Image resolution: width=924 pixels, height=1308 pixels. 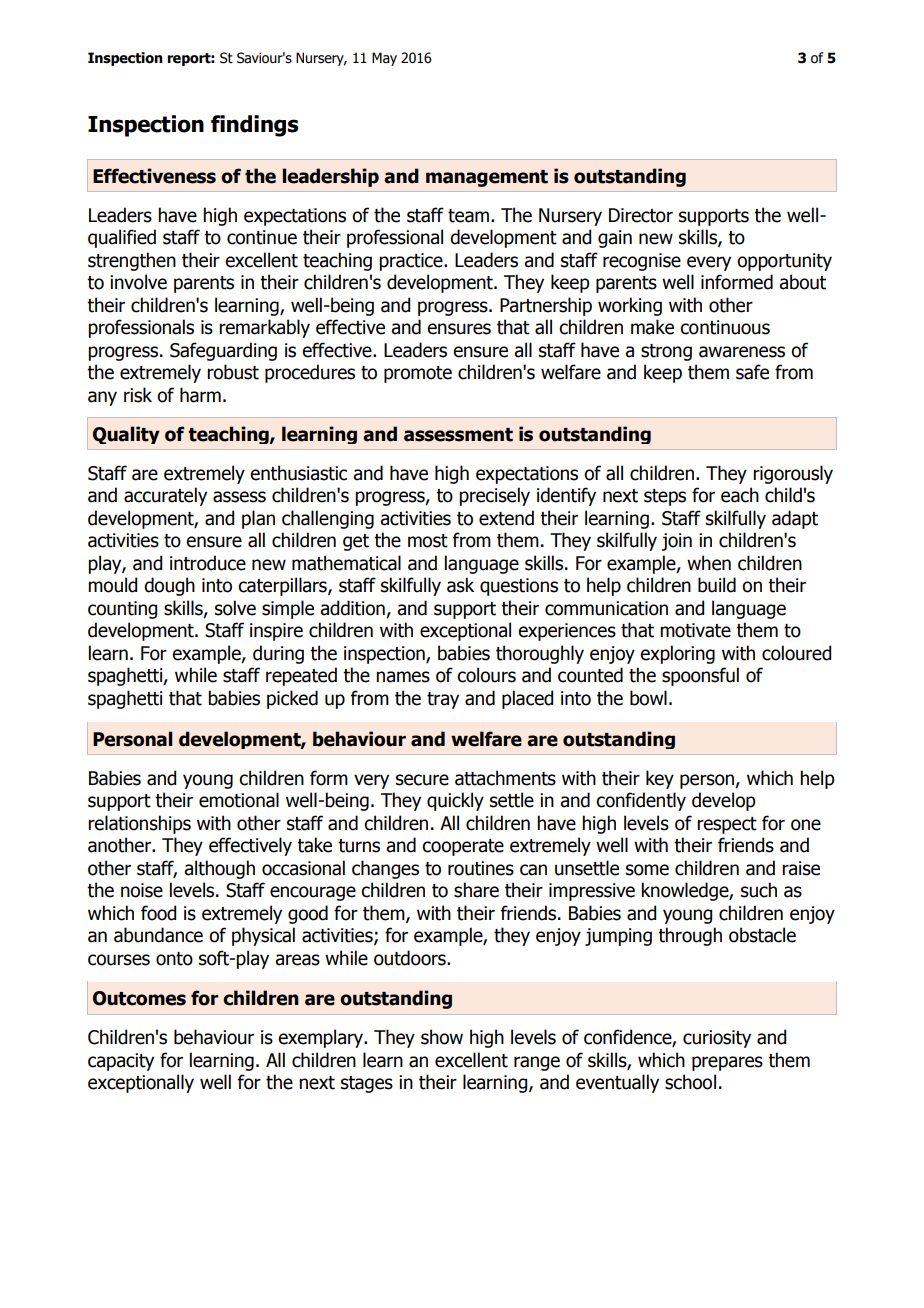 What do you see at coordinates (709, 563) in the screenshot?
I see `when` at bounding box center [709, 563].
